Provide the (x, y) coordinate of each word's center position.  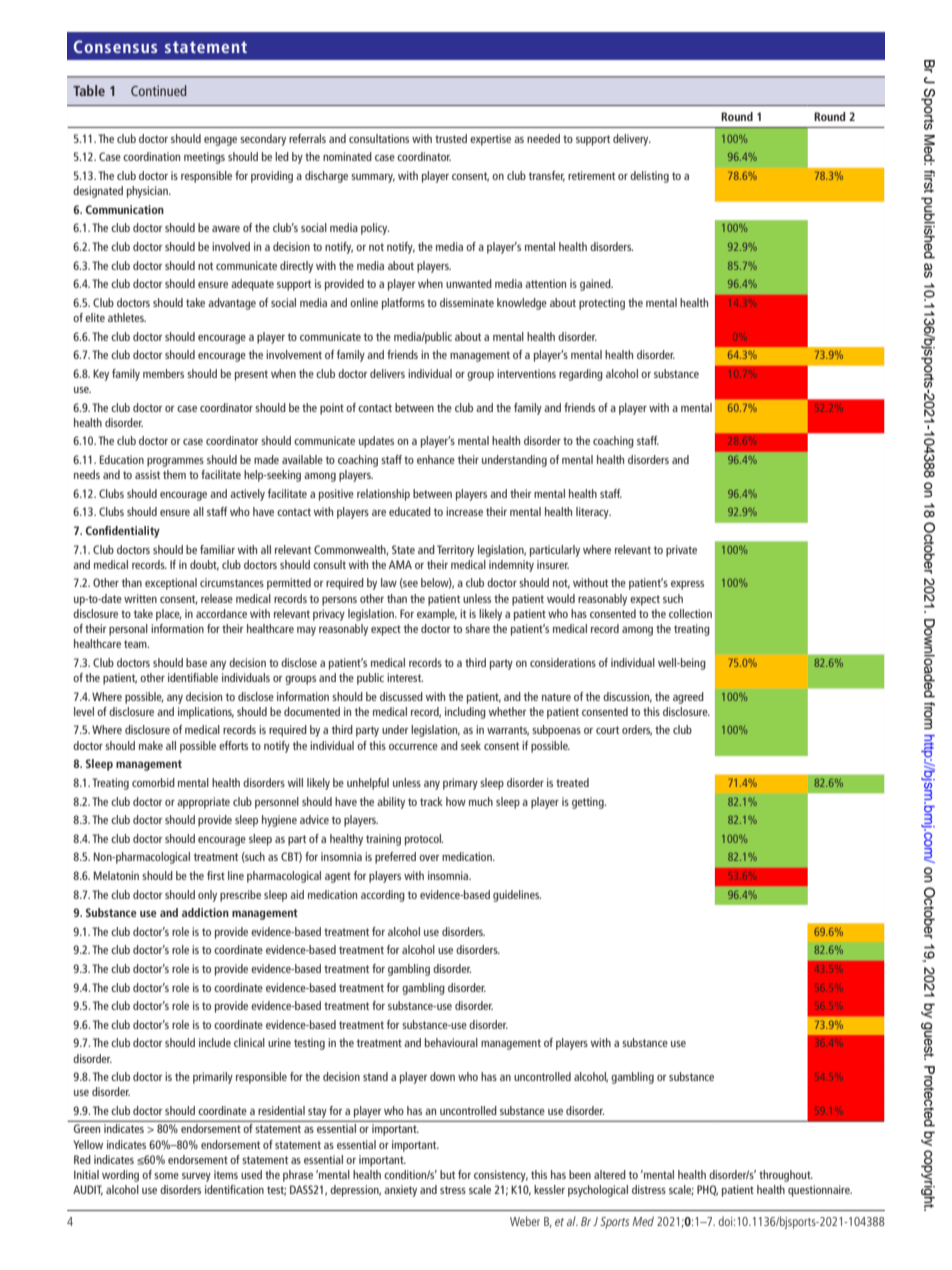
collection (690, 613)
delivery (632, 140)
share (477, 628)
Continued (159, 90)
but (447, 1174)
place (169, 615)
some (166, 1176)
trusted (451, 138)
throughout (786, 1176)
